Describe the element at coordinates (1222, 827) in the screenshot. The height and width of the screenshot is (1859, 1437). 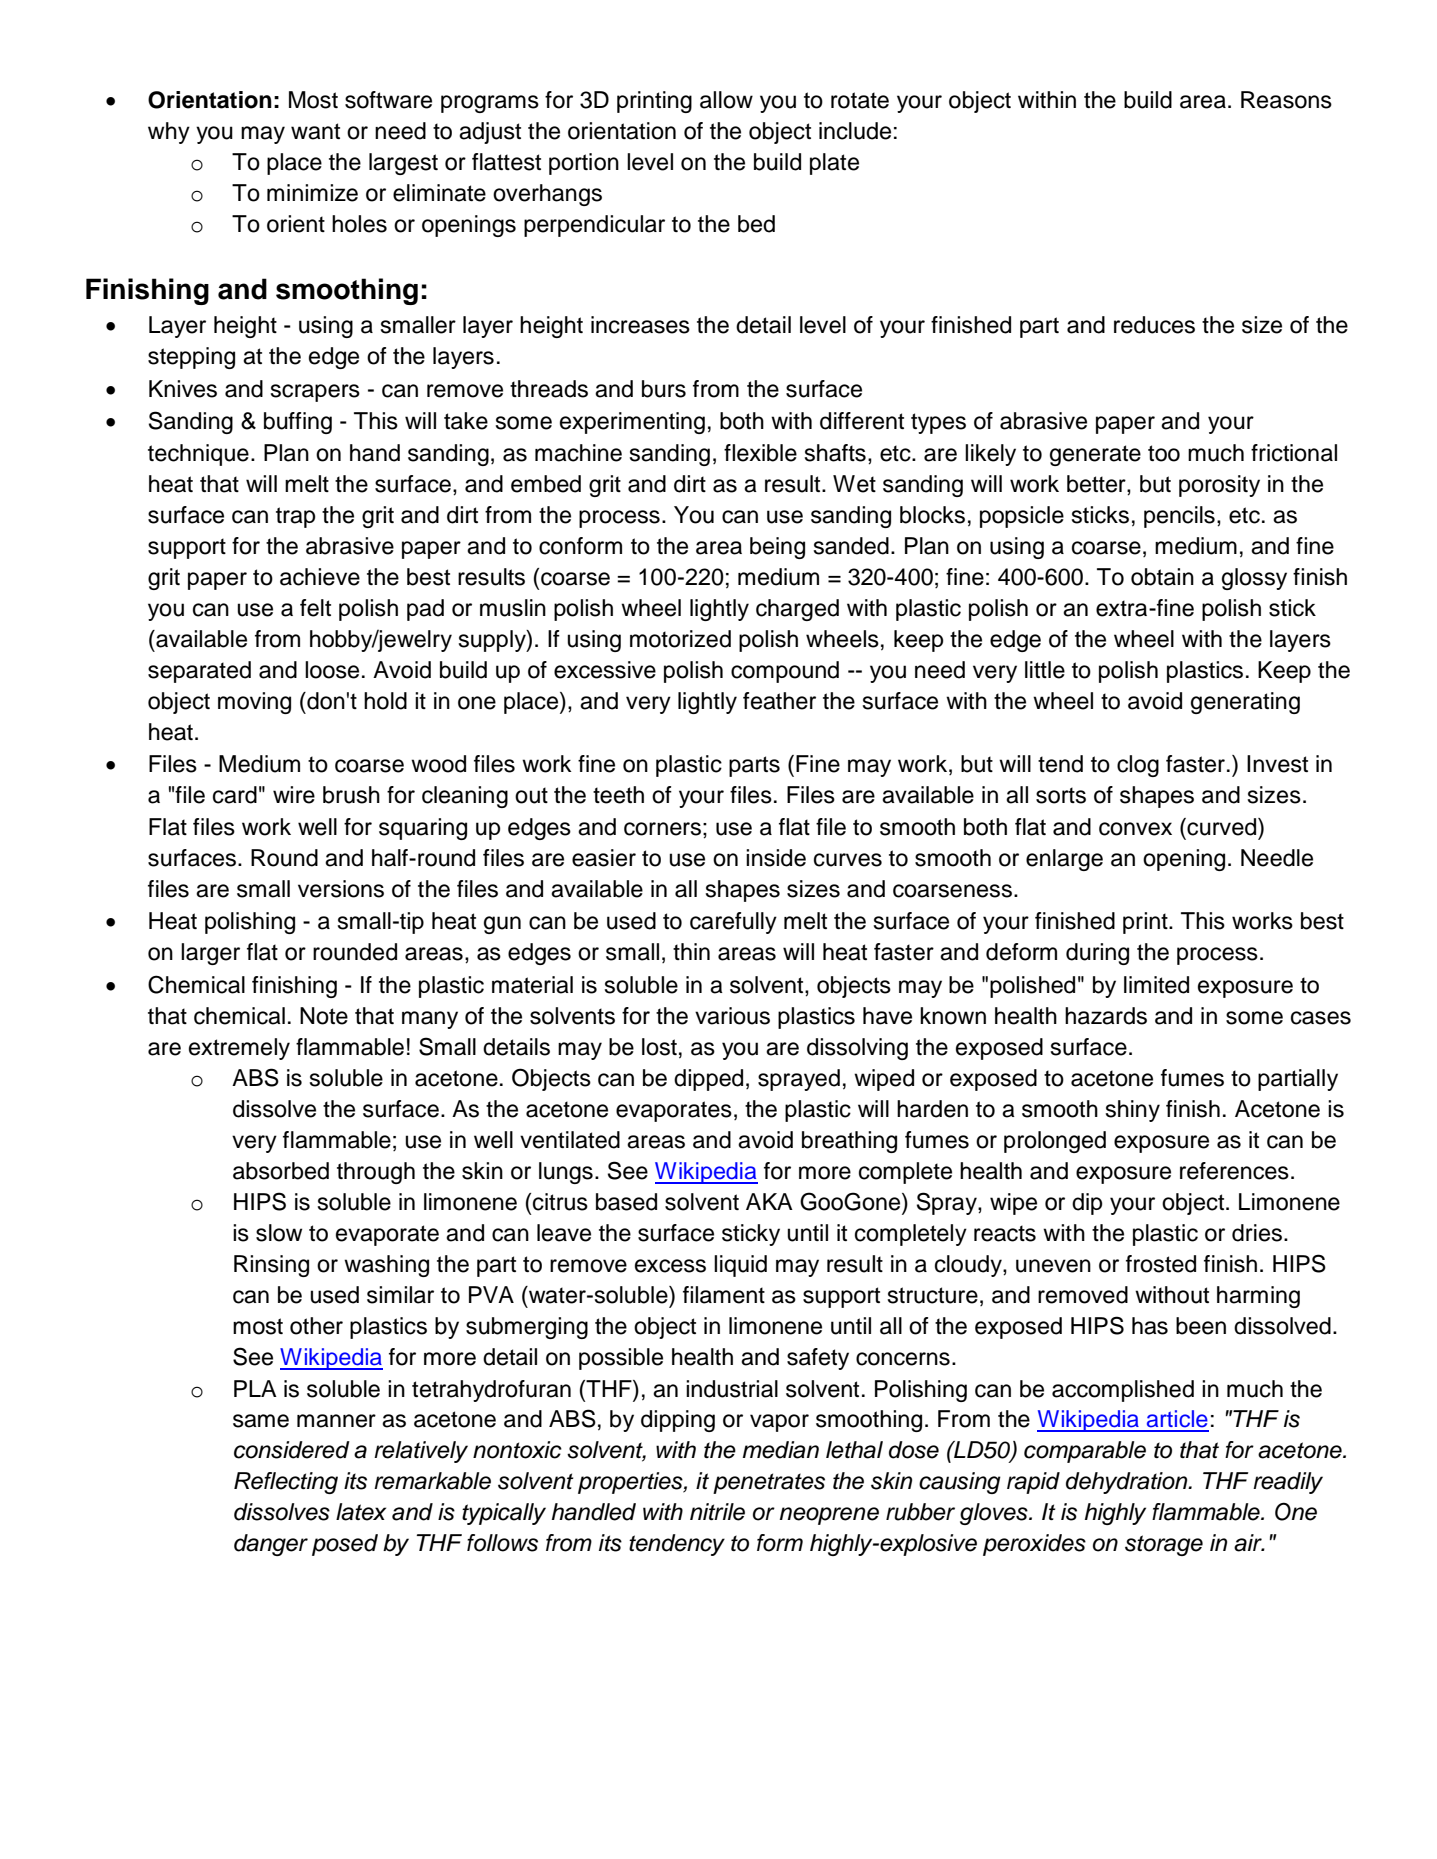
I see `curved` at that location.
